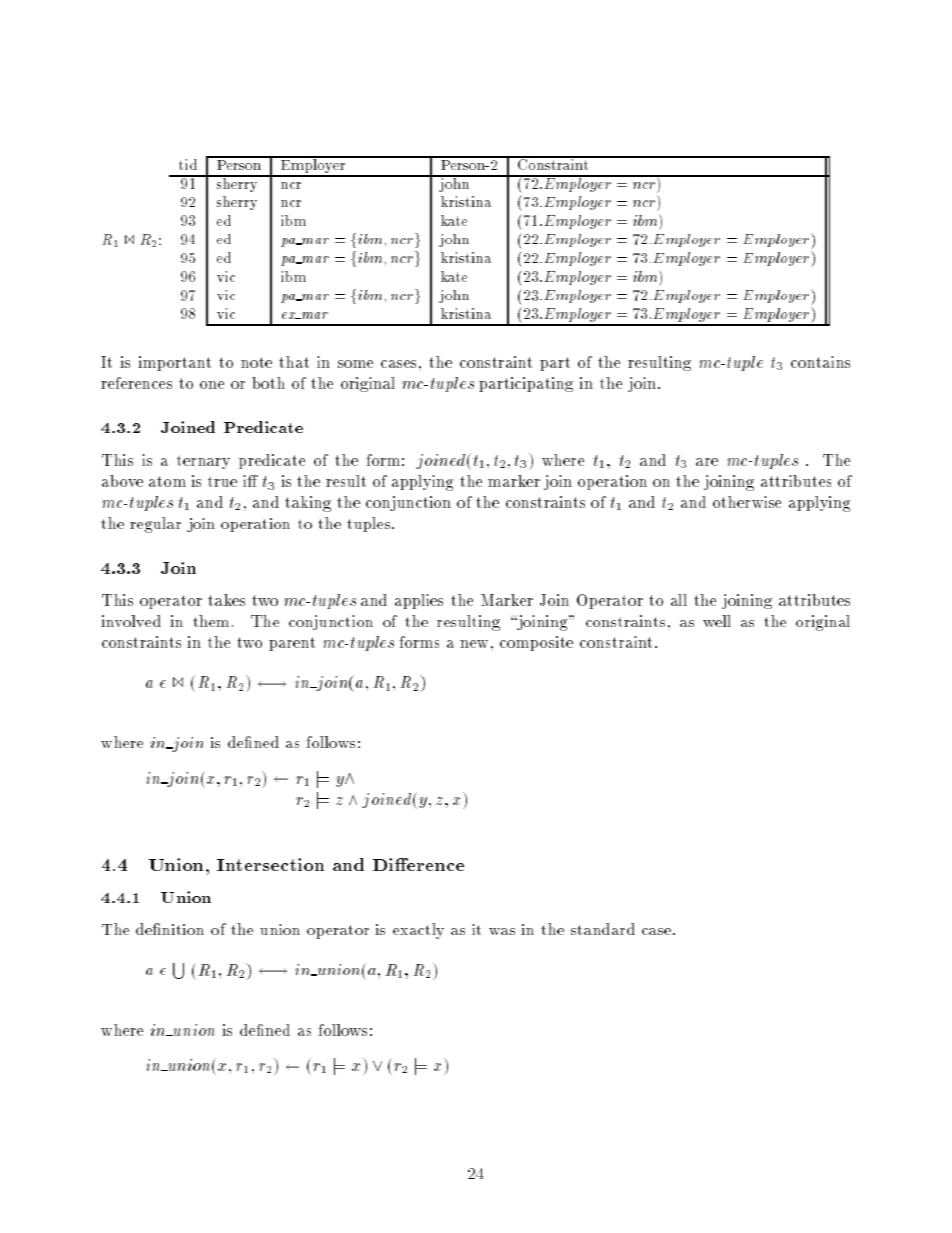 This screenshot has width=952, height=1233. What do you see at coordinates (820, 362) in the screenshot?
I see `contains` at bounding box center [820, 362].
